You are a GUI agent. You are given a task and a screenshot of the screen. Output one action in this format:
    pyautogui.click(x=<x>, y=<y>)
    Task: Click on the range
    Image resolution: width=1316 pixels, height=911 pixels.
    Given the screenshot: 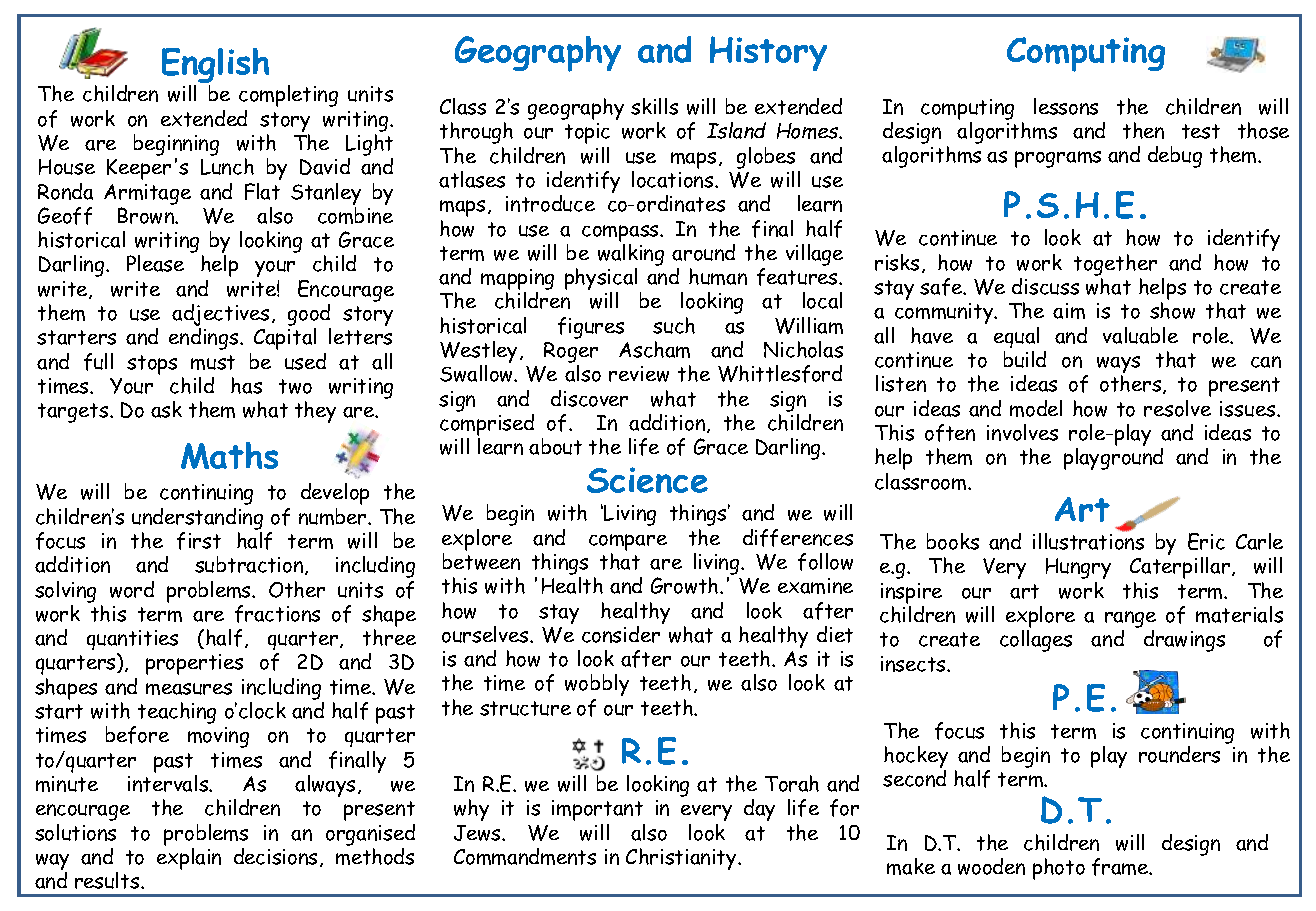 What is the action you would take?
    pyautogui.click(x=1130, y=619)
